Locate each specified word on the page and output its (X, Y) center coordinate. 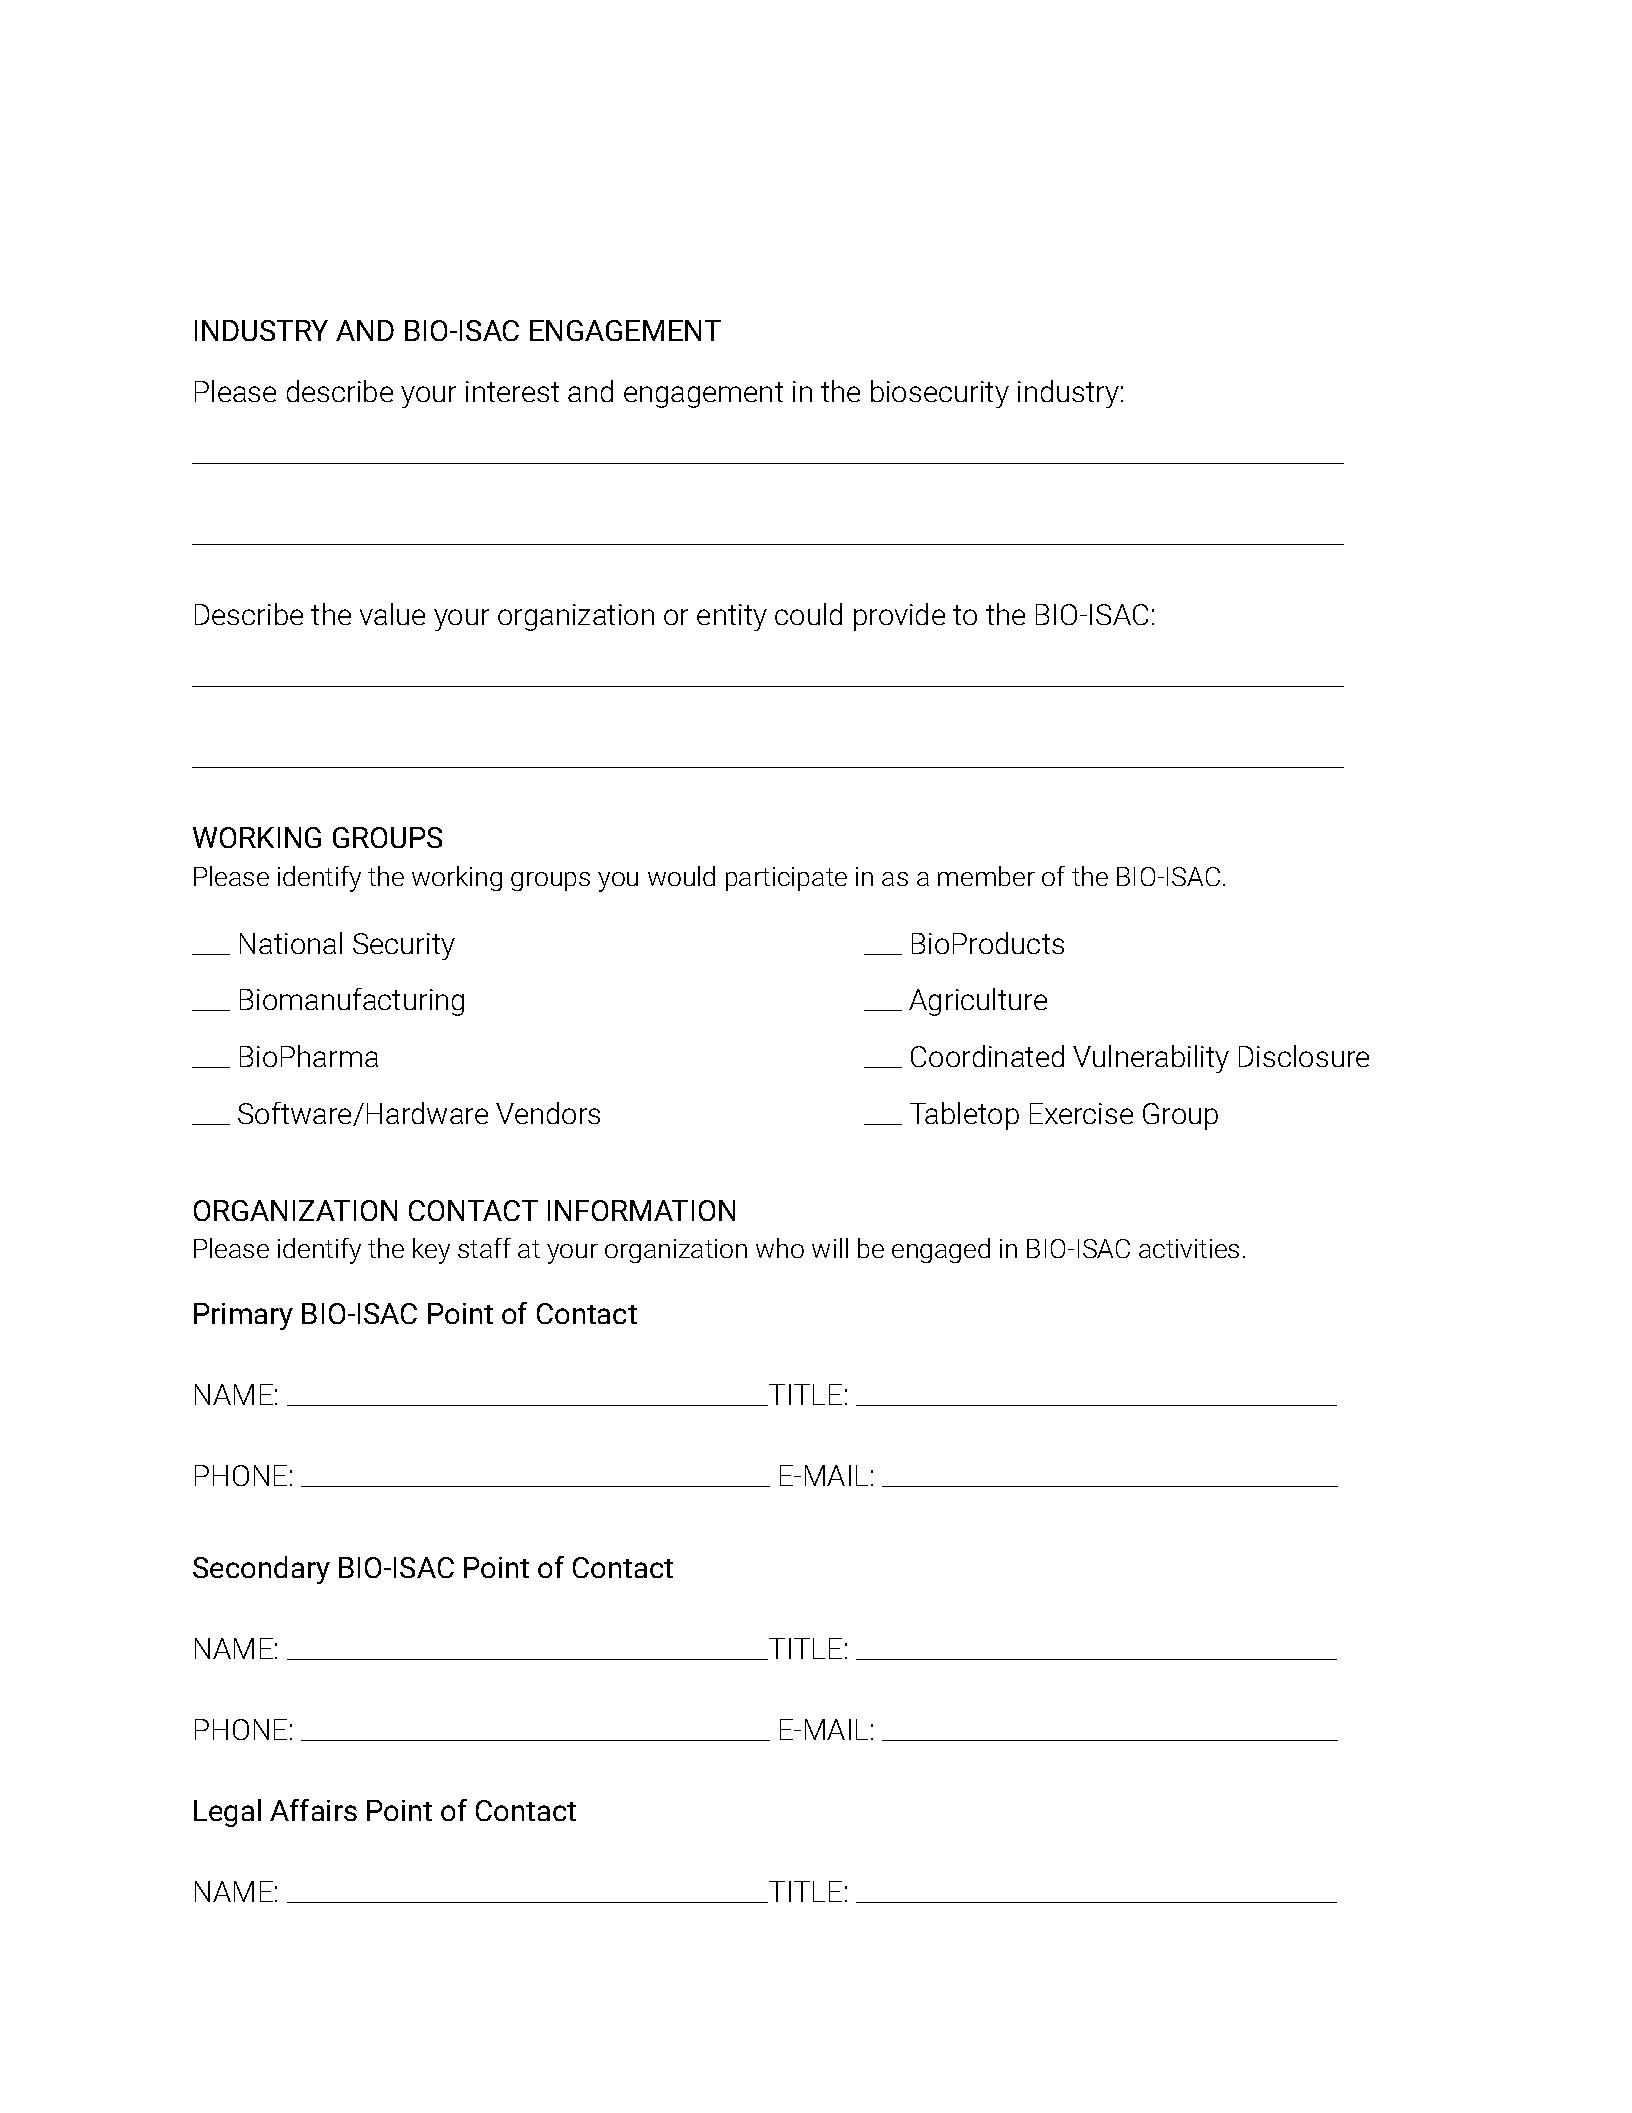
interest (512, 391)
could (808, 614)
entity (732, 617)
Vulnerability (1151, 1059)
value (392, 614)
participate (786, 879)
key (431, 1251)
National (291, 943)
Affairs (313, 1810)
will (830, 1248)
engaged (941, 1250)
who (780, 1248)
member (986, 876)
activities (1189, 1248)
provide (899, 617)
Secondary (261, 1570)
